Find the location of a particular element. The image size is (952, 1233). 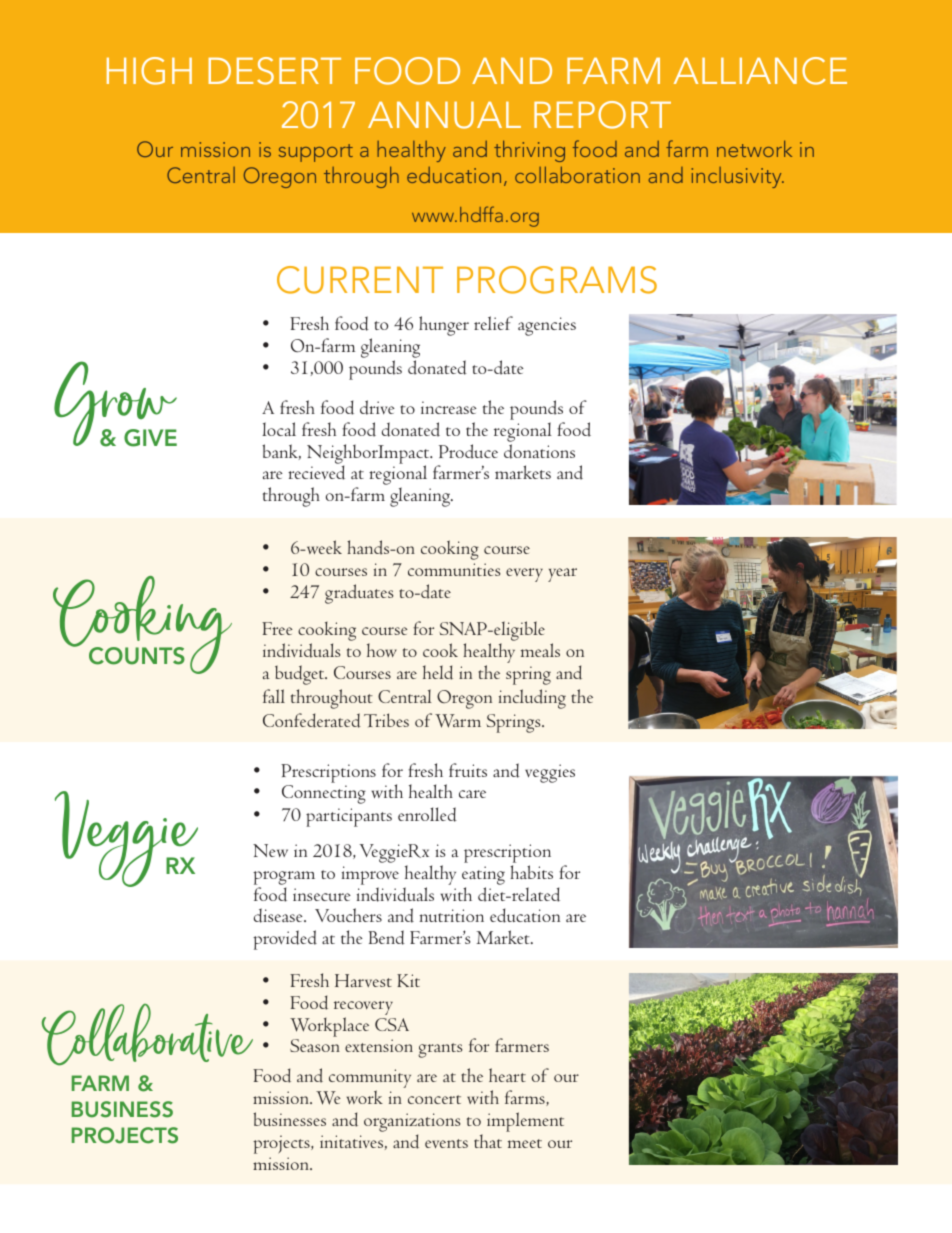

Grow is located at coordinates (115, 404).
